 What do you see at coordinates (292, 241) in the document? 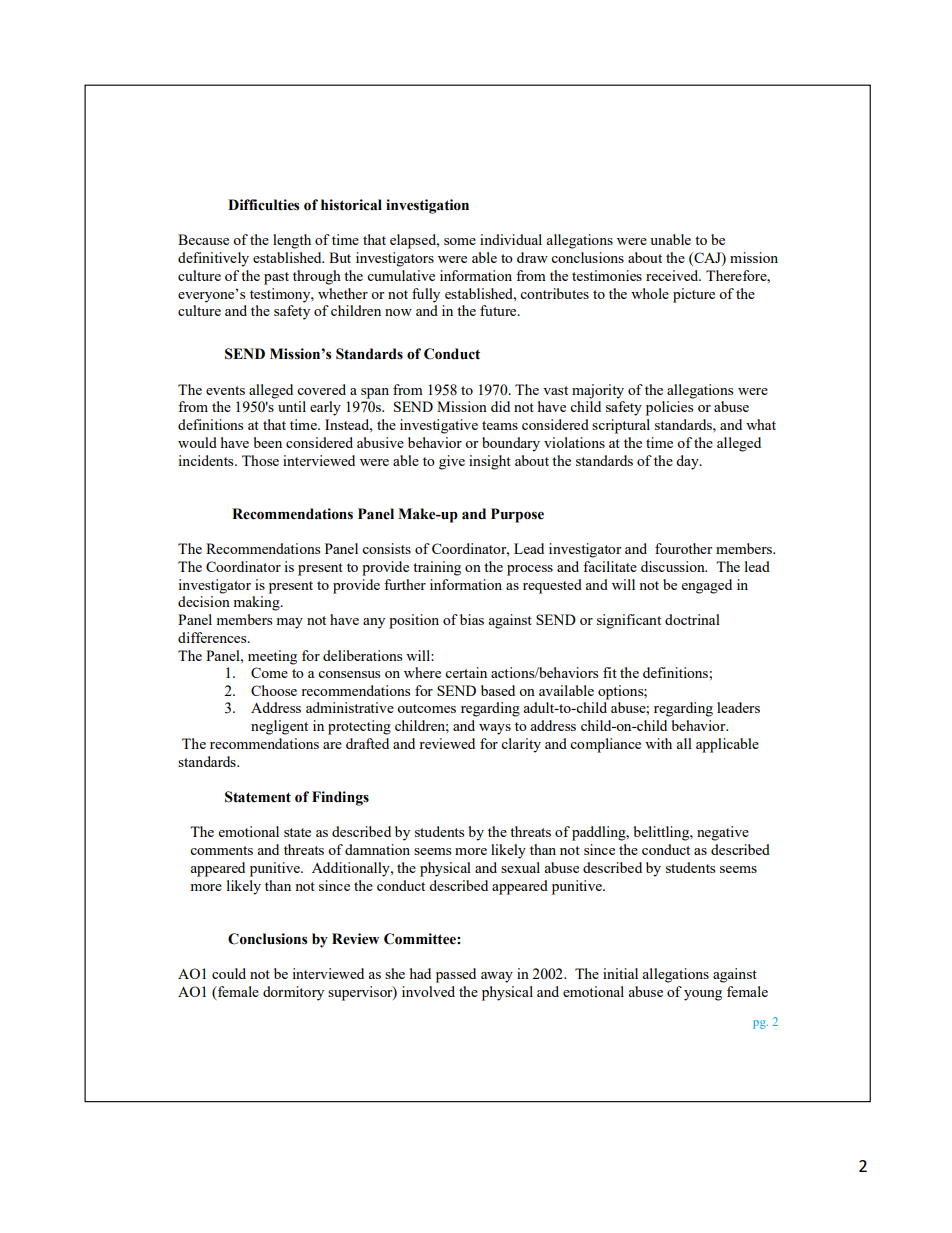
I see `length` at bounding box center [292, 241].
